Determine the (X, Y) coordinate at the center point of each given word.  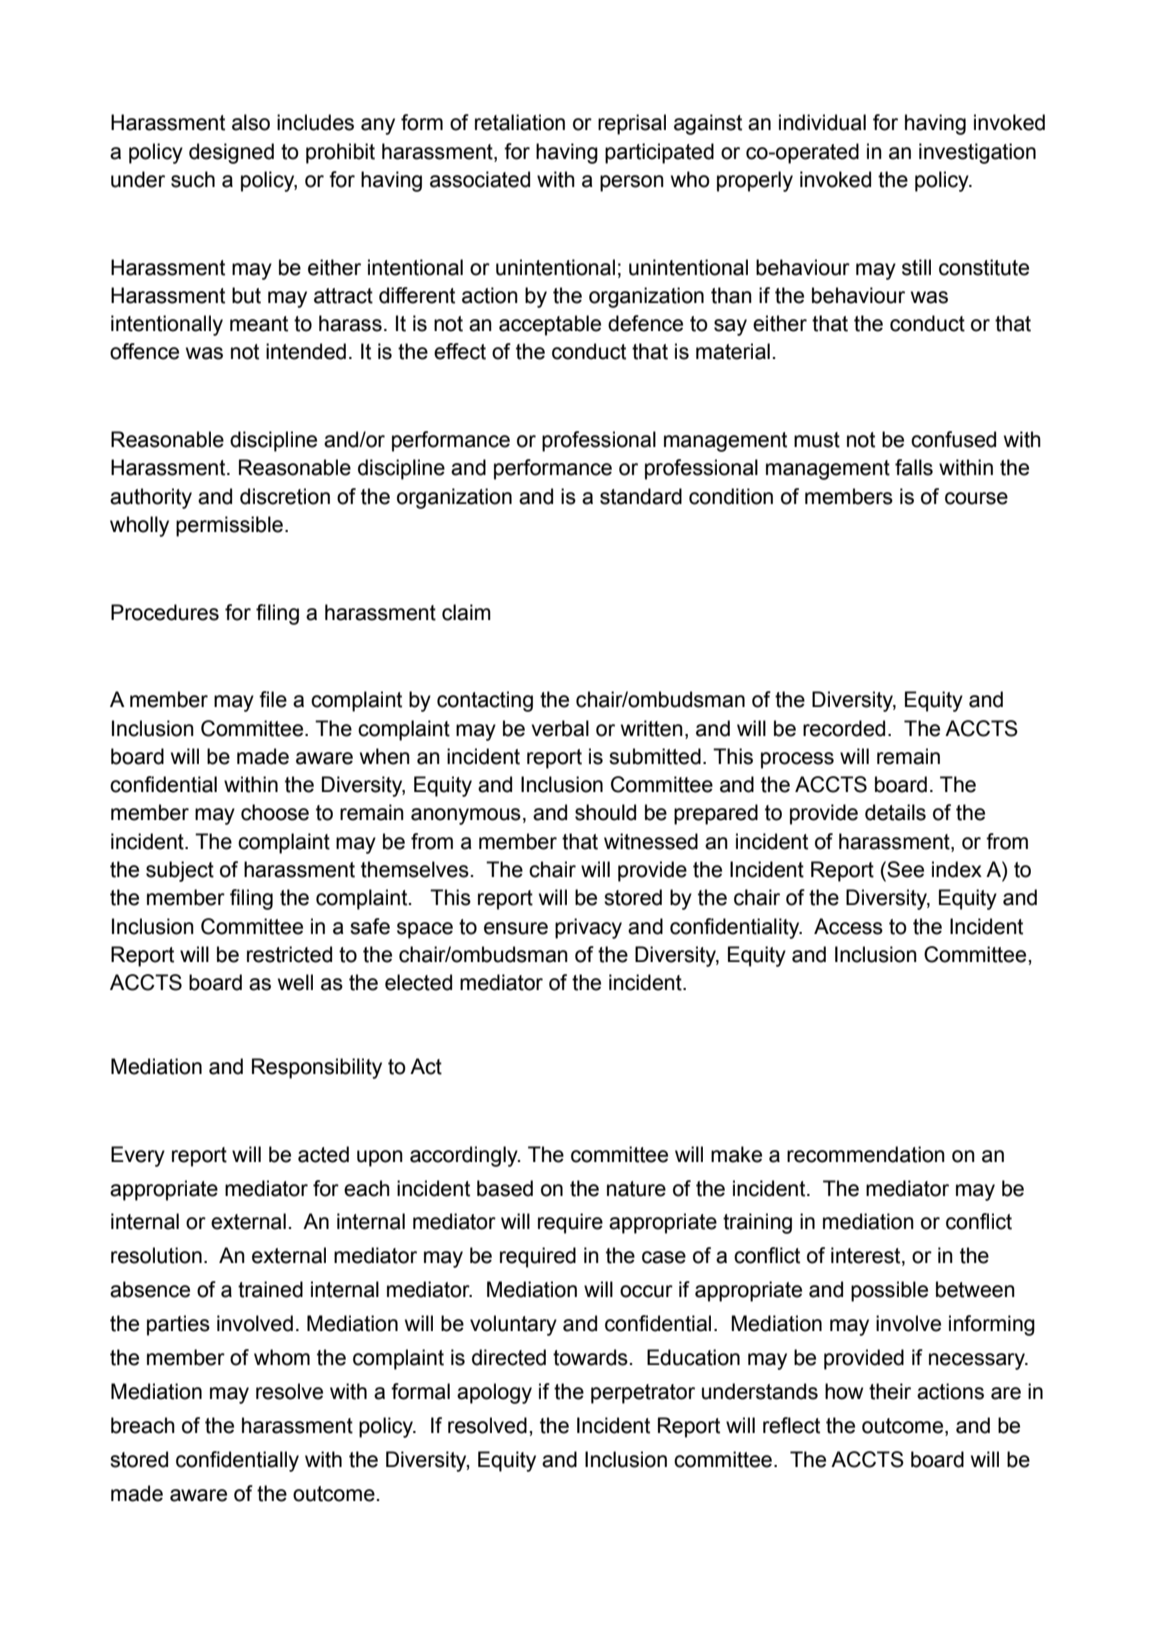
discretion (285, 496)
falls (914, 467)
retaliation (520, 122)
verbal (560, 728)
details (895, 812)
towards (590, 1357)
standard (641, 496)
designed (231, 153)
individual (822, 122)
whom (282, 1357)
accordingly (465, 1156)
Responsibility (317, 1068)
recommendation (866, 1154)
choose (275, 812)
